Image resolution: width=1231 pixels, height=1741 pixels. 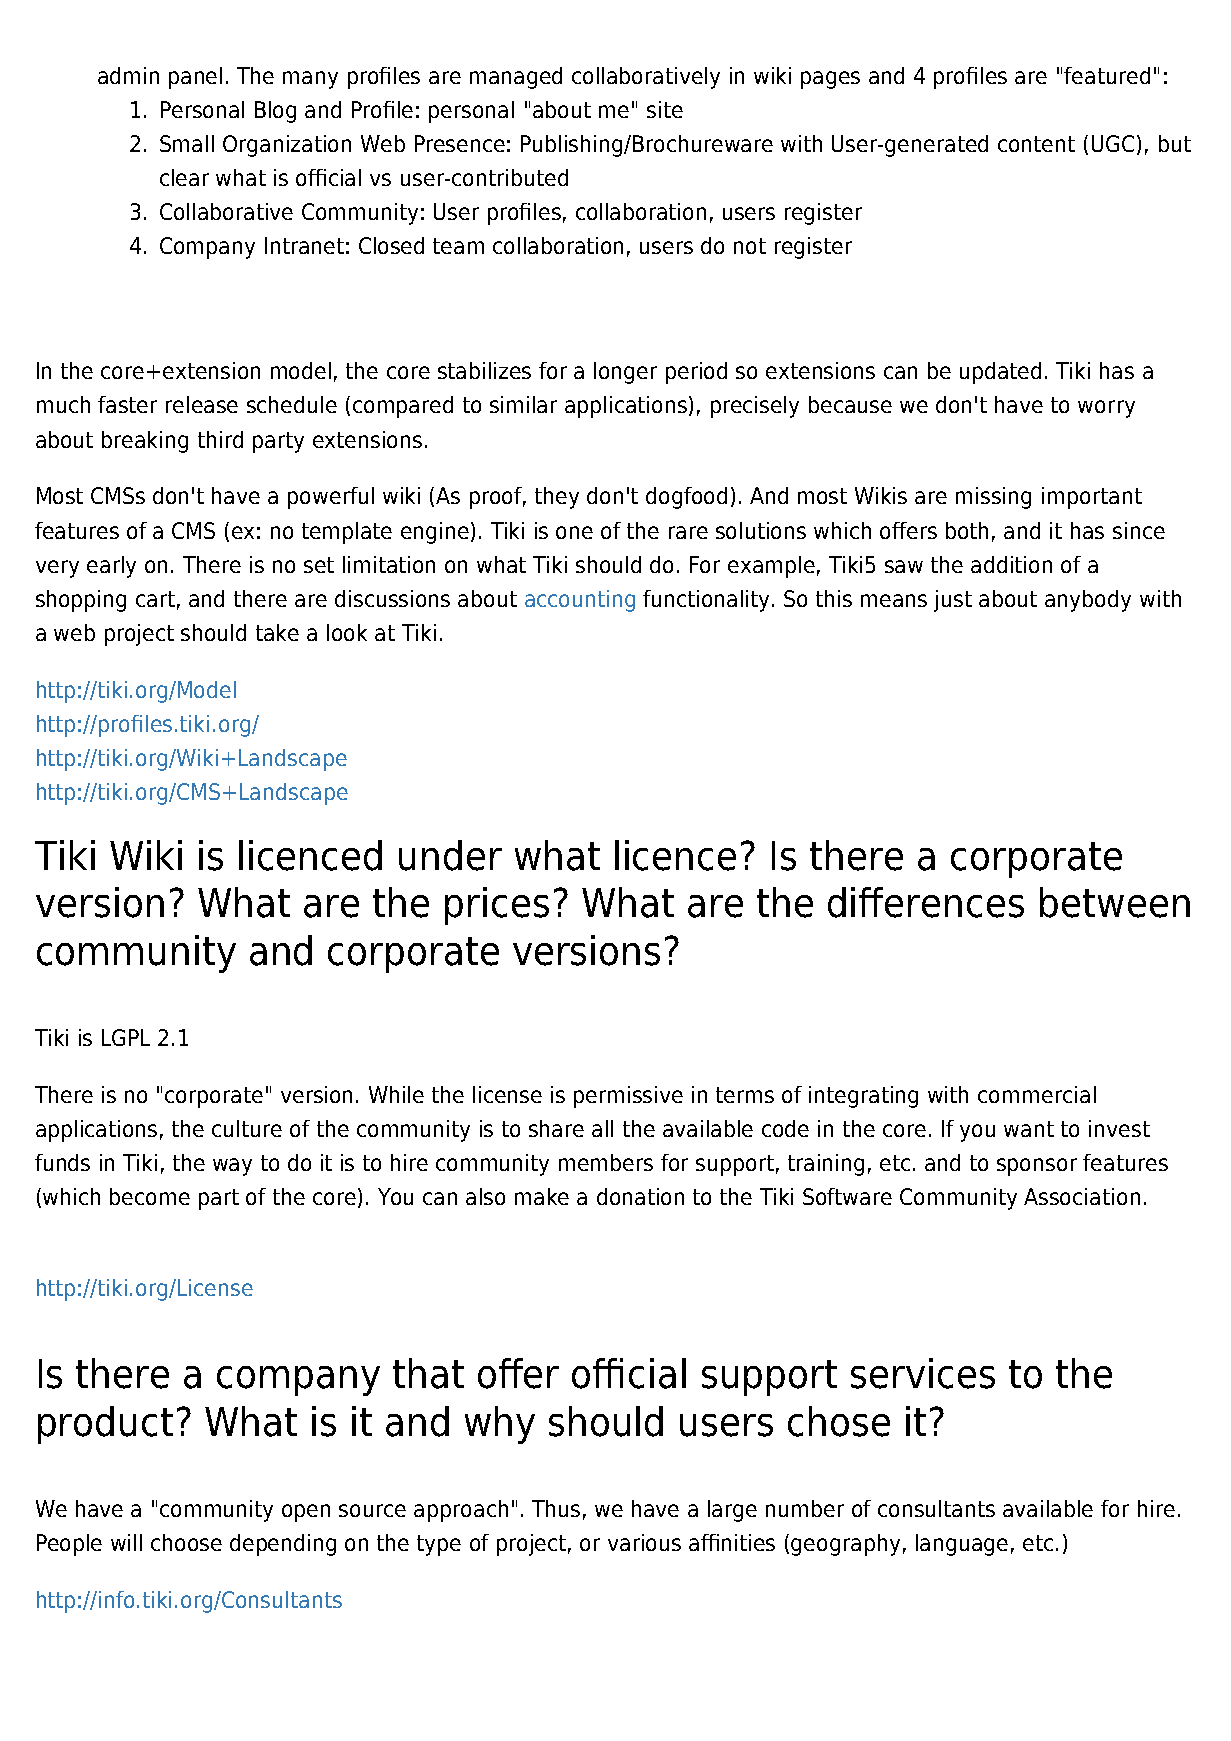 What do you see at coordinates (1037, 1094) in the screenshot?
I see `commercial` at bounding box center [1037, 1094].
